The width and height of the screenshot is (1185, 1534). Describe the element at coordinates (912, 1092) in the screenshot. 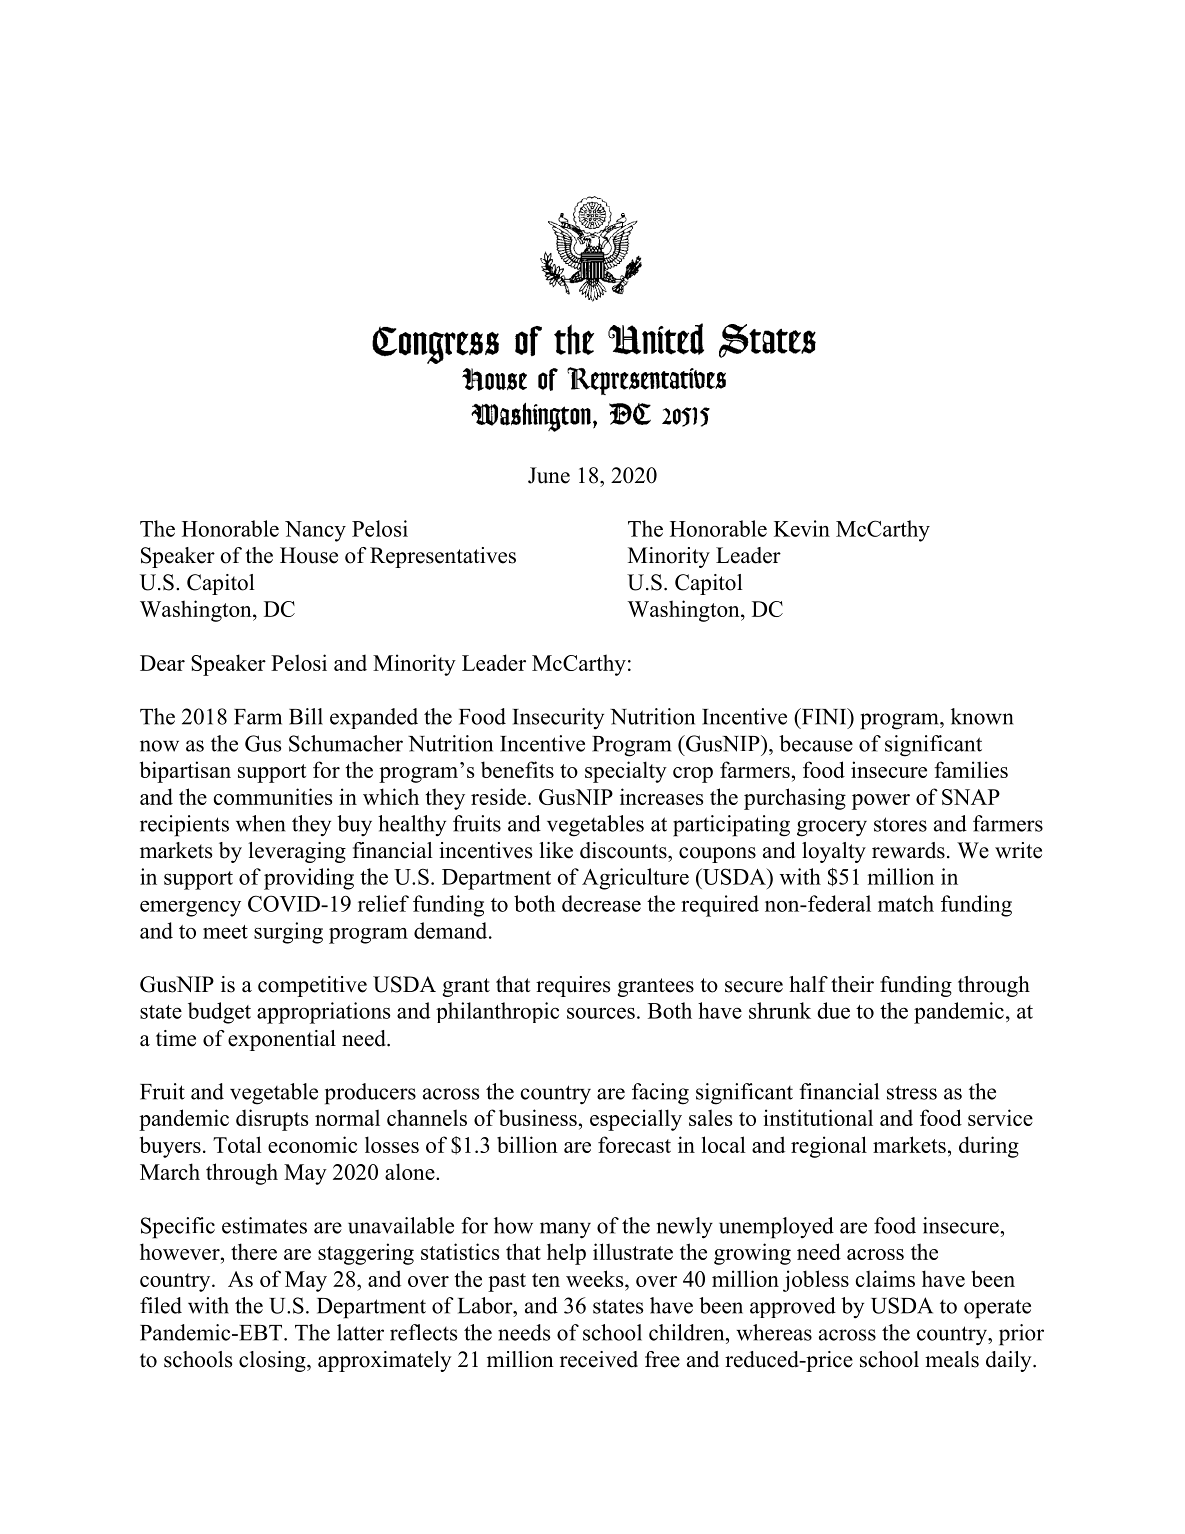

I see `stress` at that location.
